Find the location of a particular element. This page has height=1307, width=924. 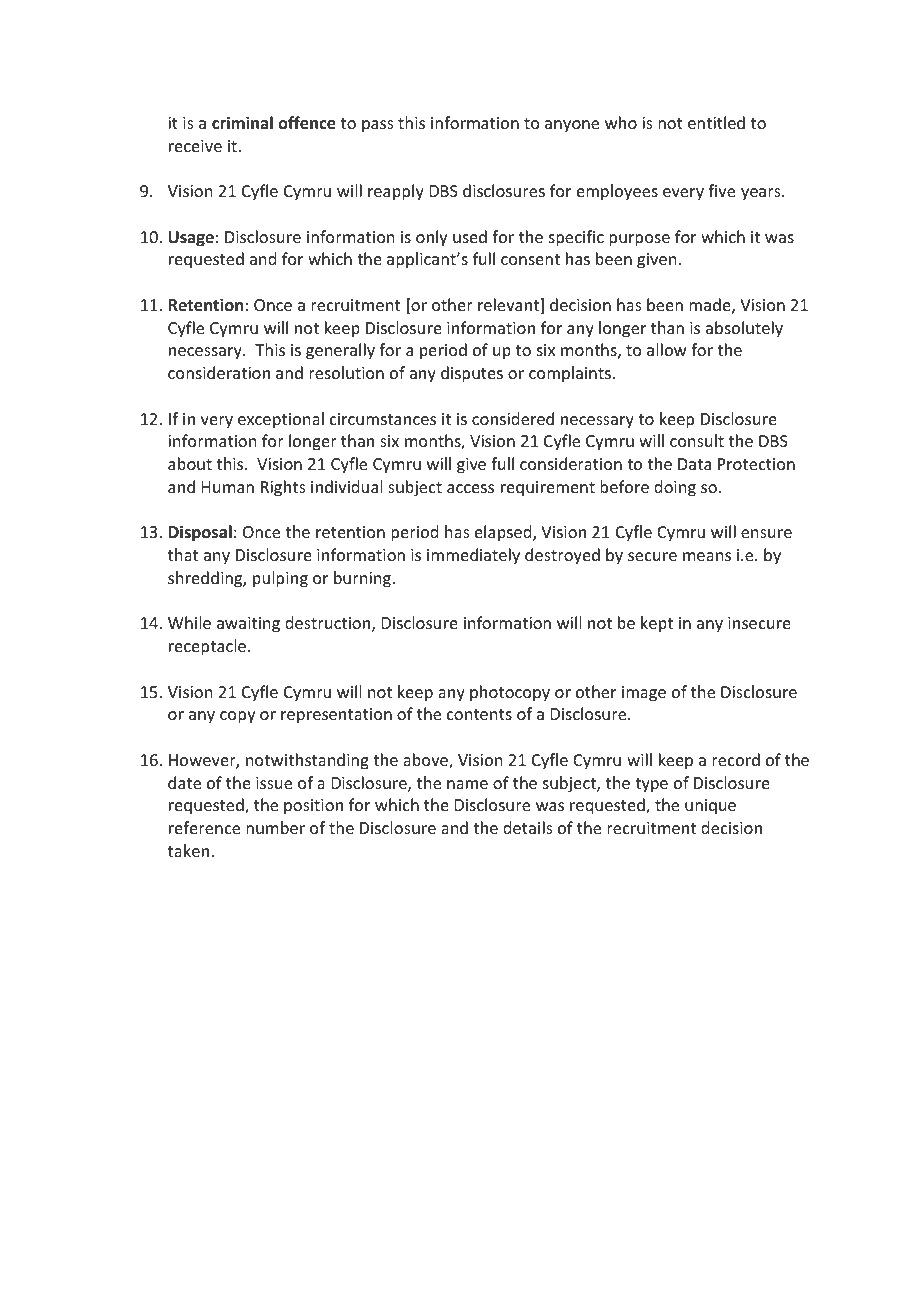

pulping is located at coordinates (280, 579).
